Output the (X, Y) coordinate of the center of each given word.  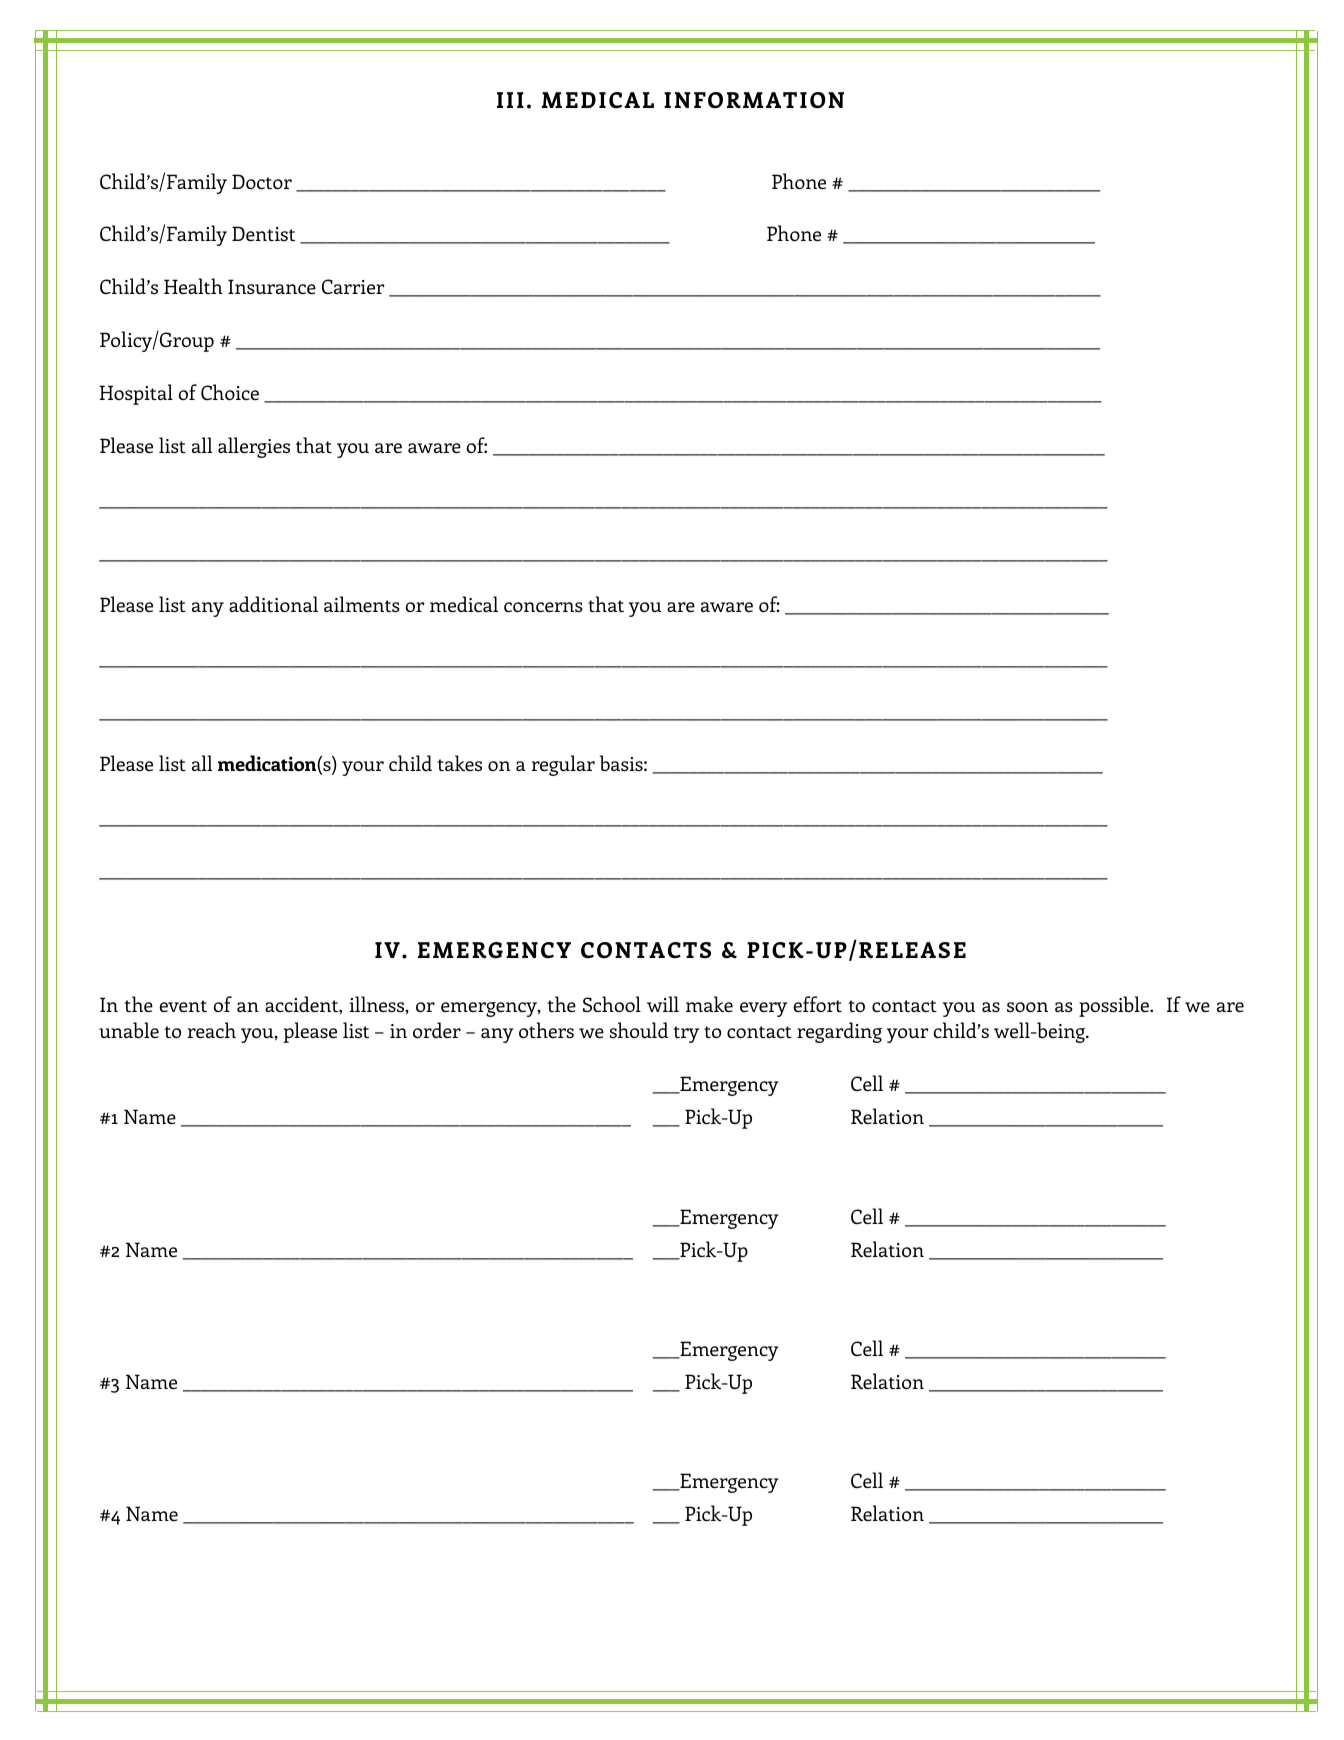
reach (211, 1030)
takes (459, 763)
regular (563, 765)
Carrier (353, 286)
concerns (543, 607)
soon (1027, 1007)
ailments (362, 604)
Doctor (262, 181)
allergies (254, 447)
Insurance (272, 286)
